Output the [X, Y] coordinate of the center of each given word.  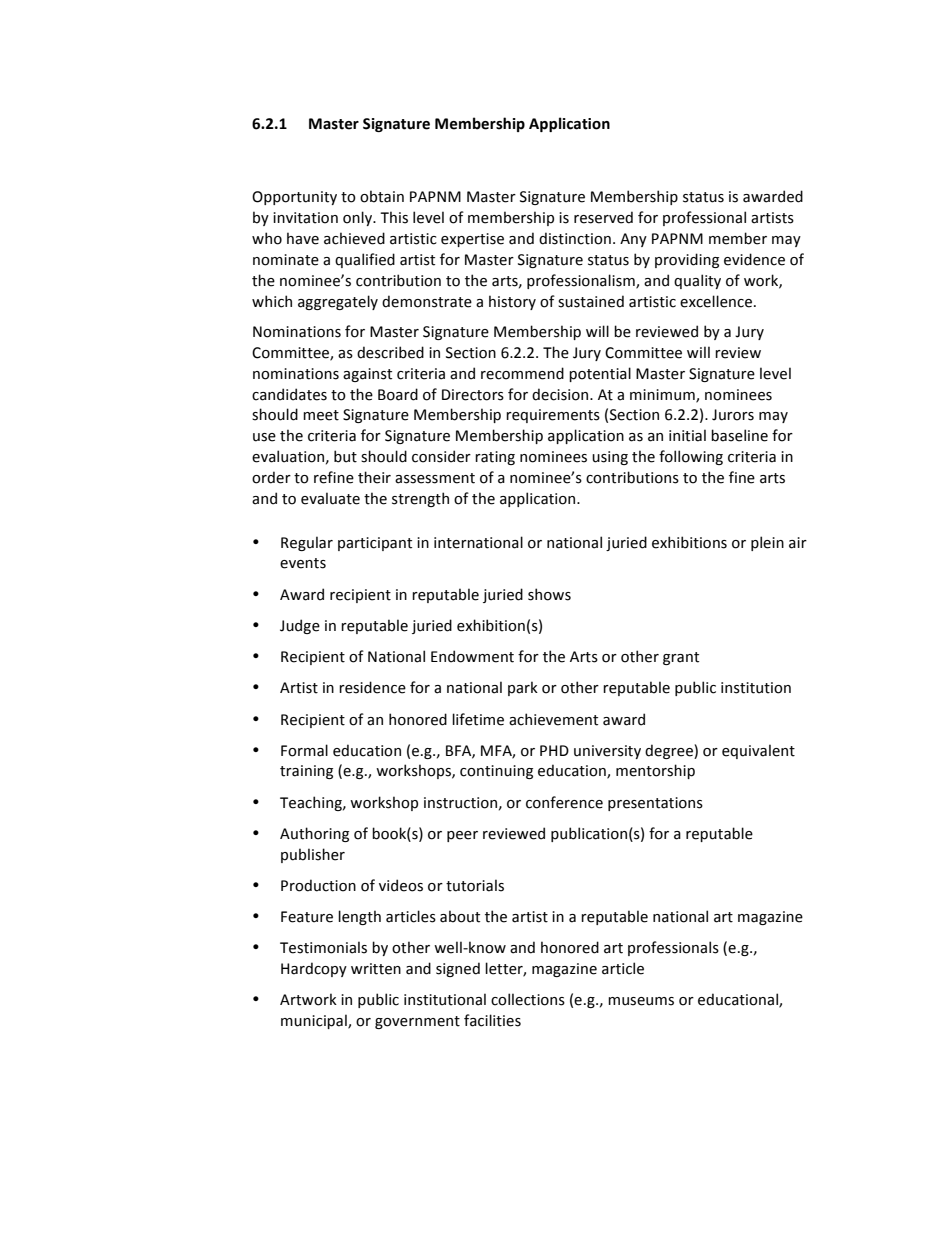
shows [549, 594]
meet [321, 415]
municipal [315, 1021]
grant [681, 658]
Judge [300, 626]
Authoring [314, 834]
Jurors [733, 415]
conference [564, 802]
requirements [553, 416]
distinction [575, 238]
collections [528, 999]
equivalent [758, 751]
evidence [754, 259]
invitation [305, 218]
